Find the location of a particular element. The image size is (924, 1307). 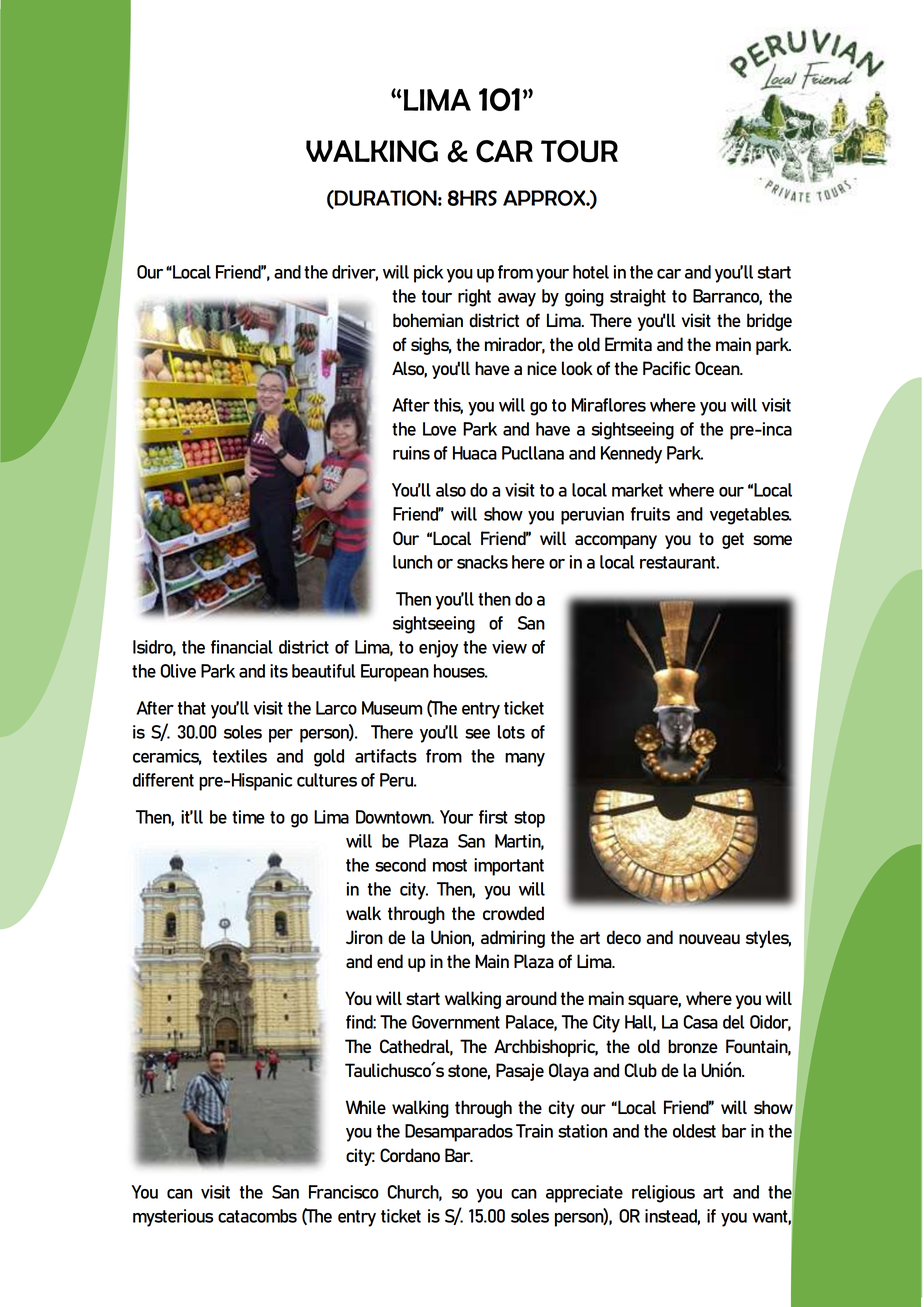

many is located at coordinates (525, 760).
